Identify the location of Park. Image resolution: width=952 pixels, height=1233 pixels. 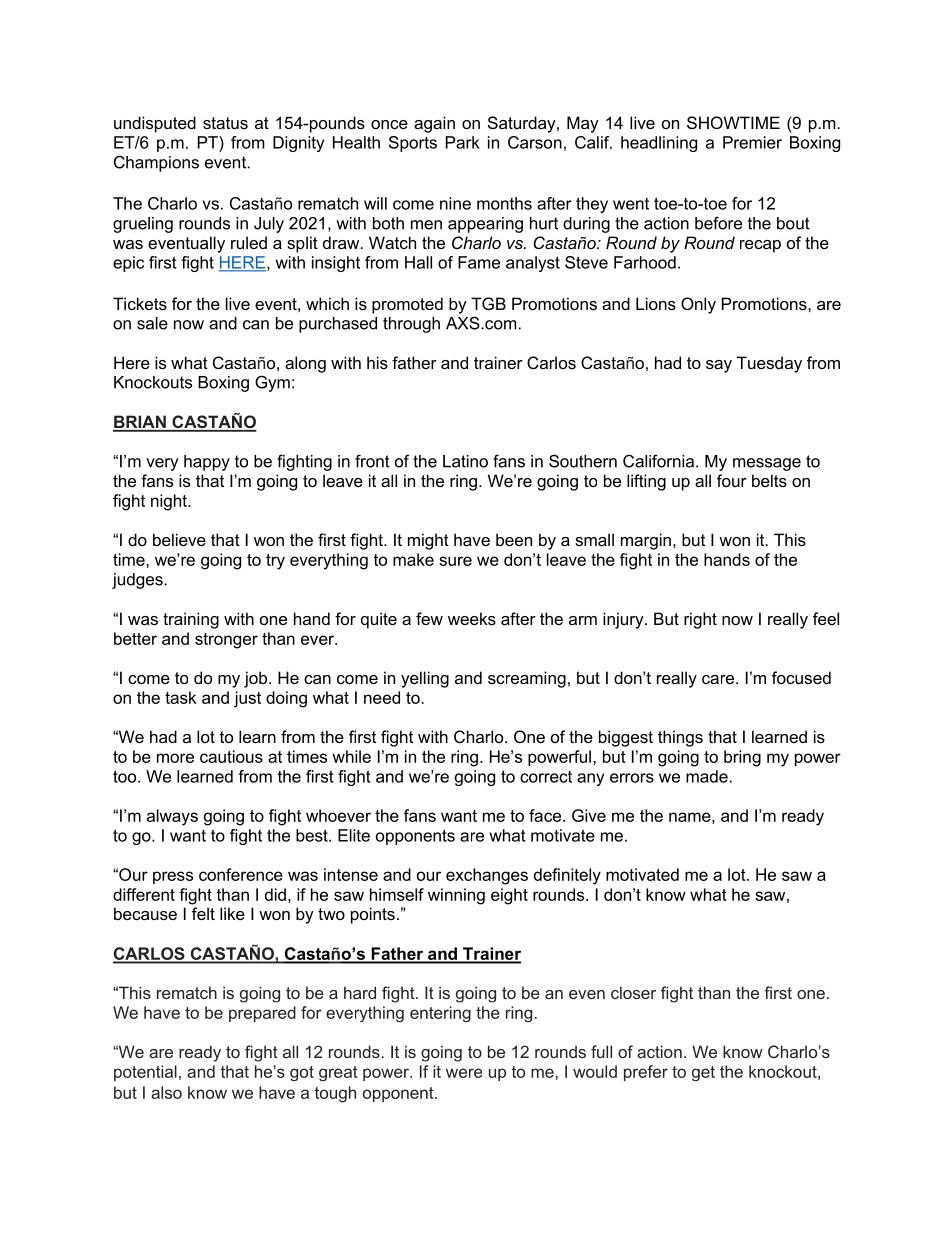
(463, 142).
